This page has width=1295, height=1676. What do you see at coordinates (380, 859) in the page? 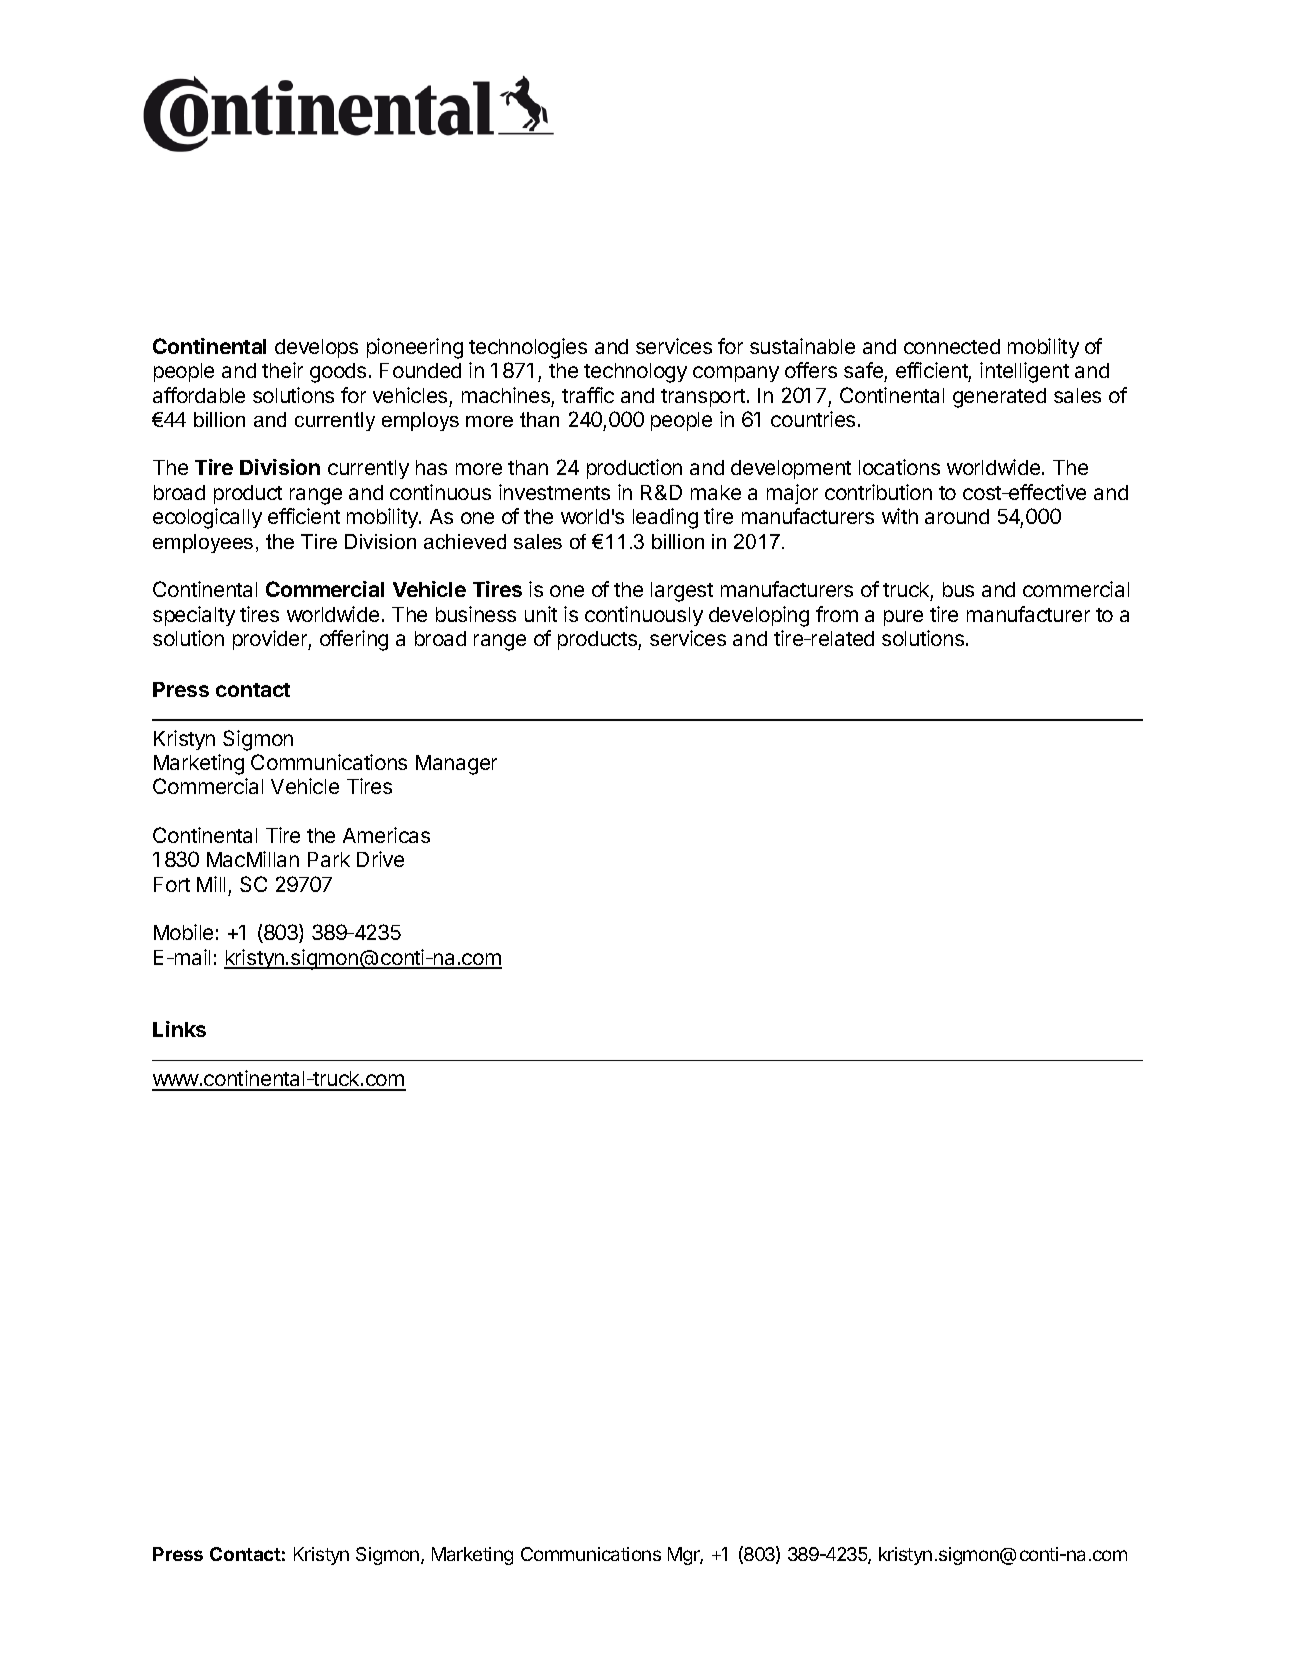
I see `Drive` at bounding box center [380, 859].
